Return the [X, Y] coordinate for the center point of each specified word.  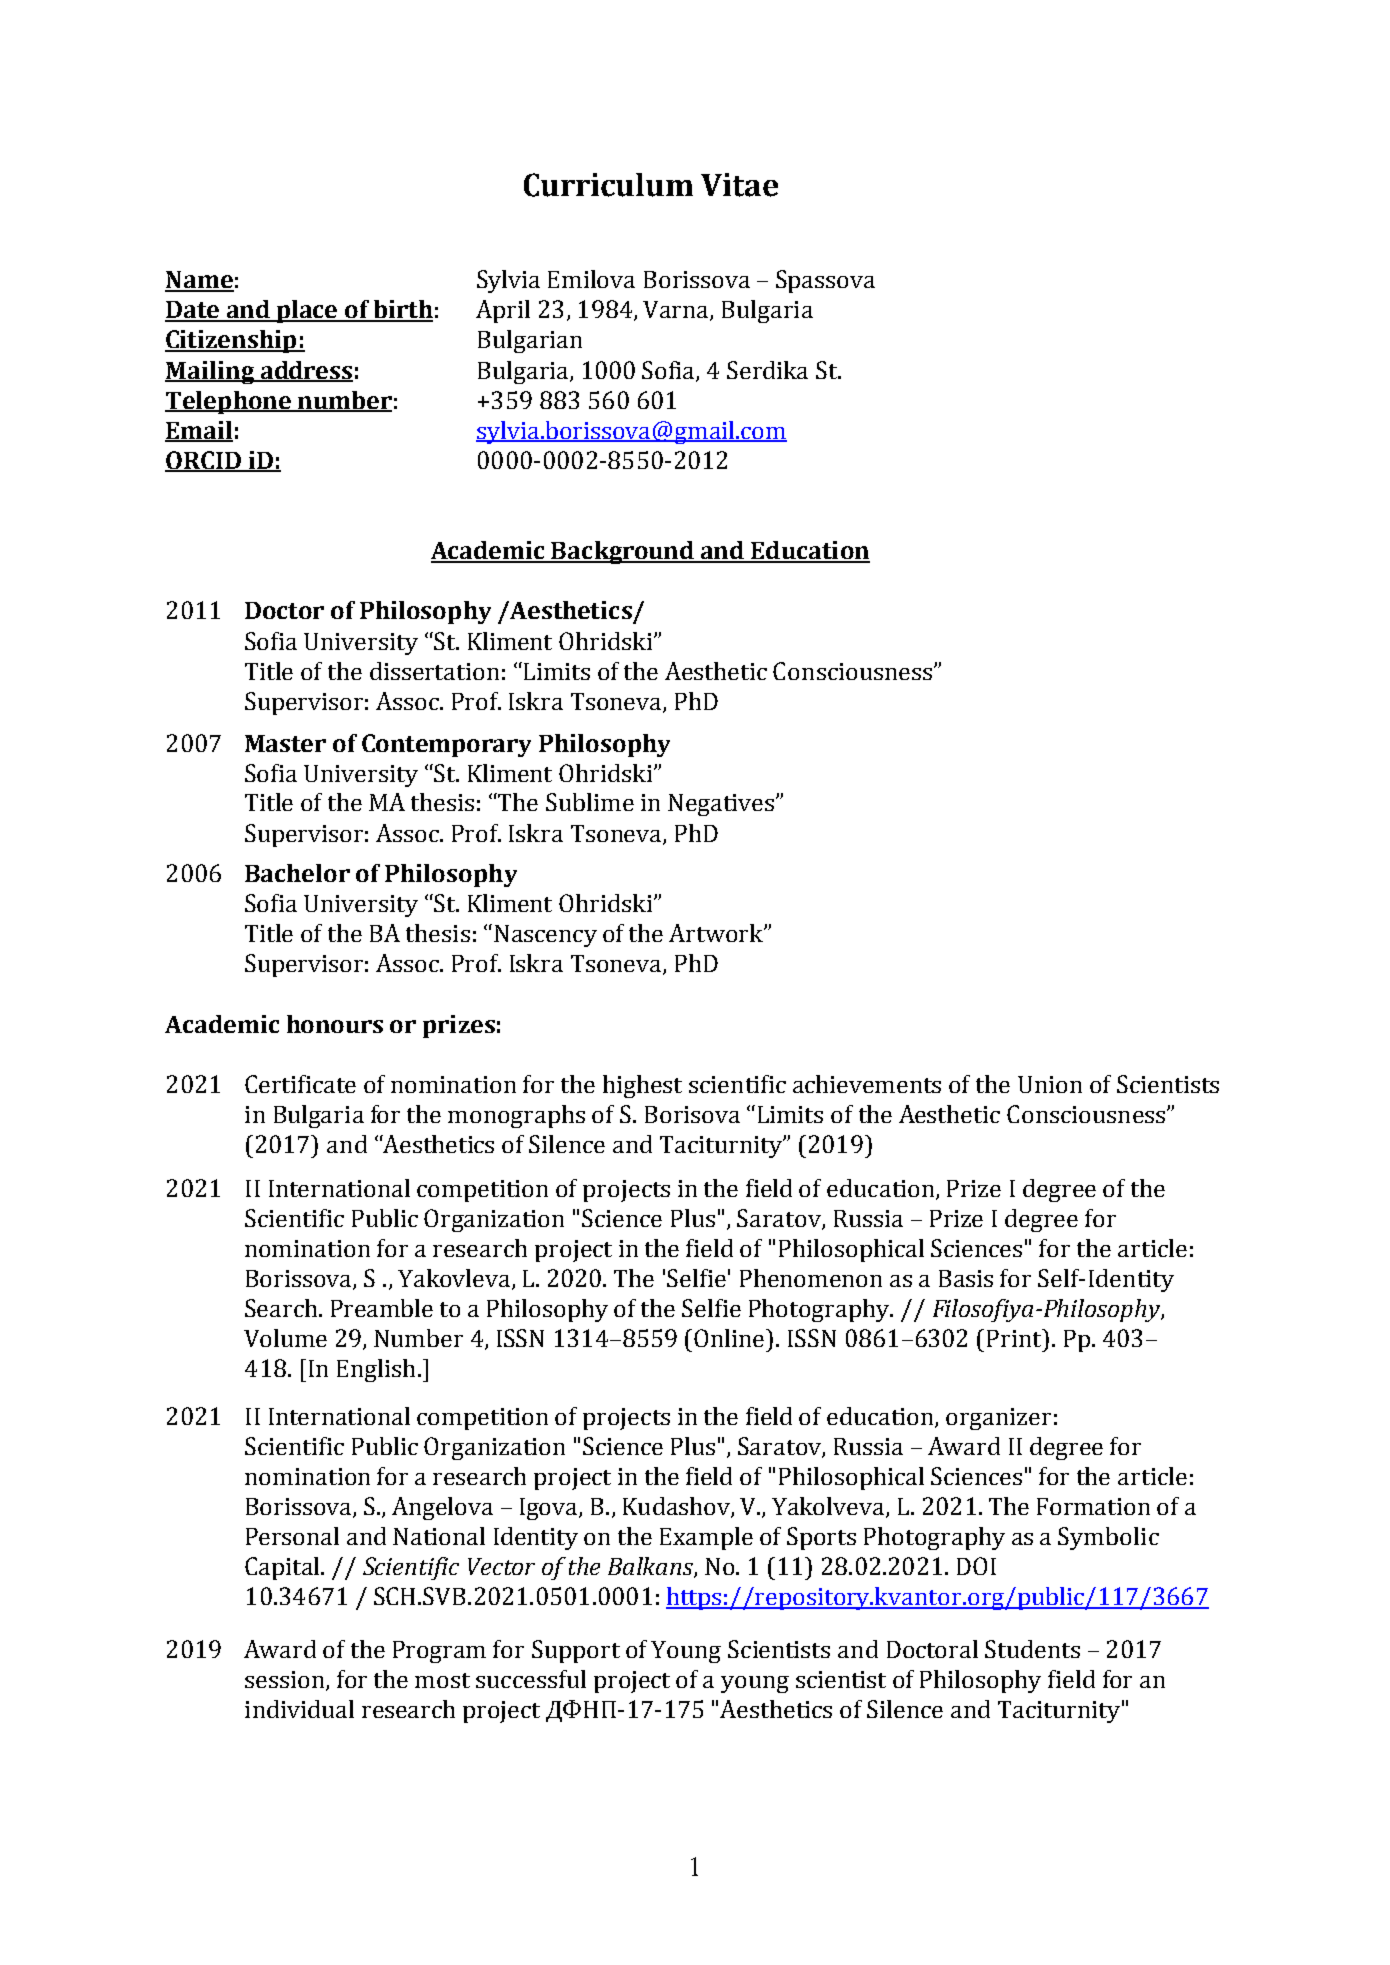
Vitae [739, 185]
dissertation [434, 671]
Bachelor [297, 873]
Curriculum [608, 185]
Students [1032, 1649]
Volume [285, 1338]
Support [576, 1651]
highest [642, 1086]
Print [1015, 1338]
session [286, 1681]
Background [623, 552]
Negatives [721, 805]
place [308, 311]
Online [730, 1338]
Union [1050, 1084]
